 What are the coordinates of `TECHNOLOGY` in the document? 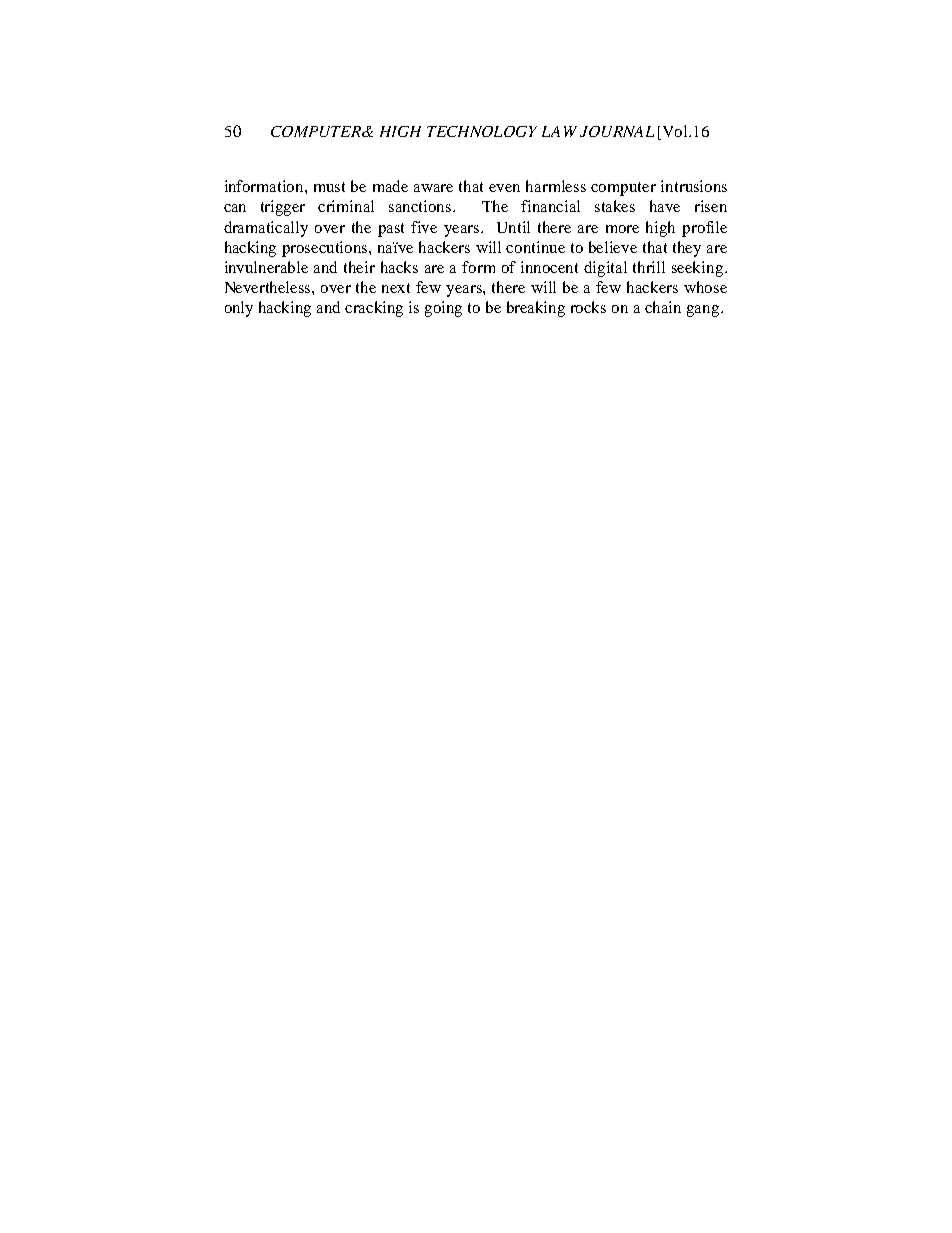 It's located at (482, 131).
